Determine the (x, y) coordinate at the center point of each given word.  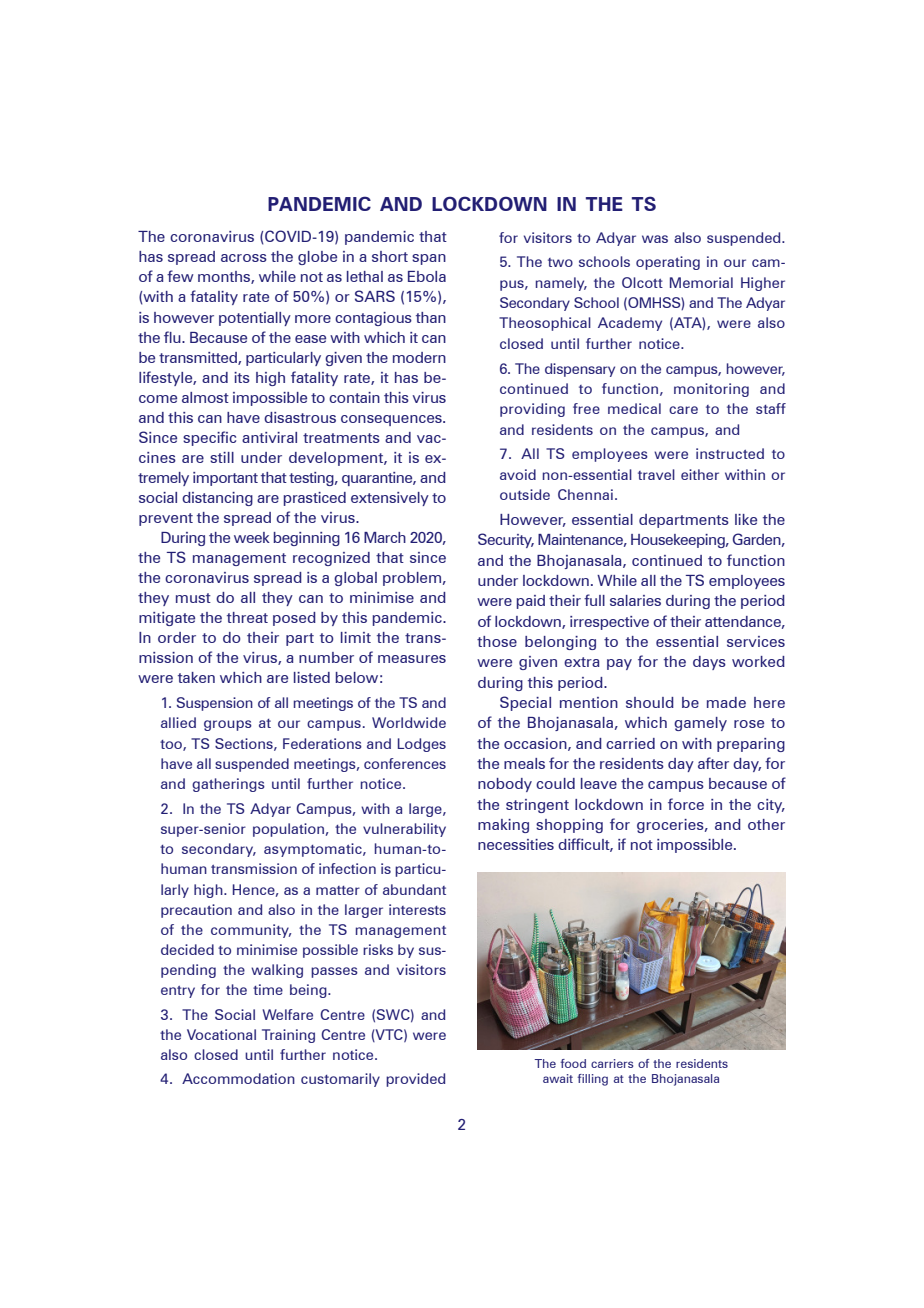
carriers (612, 1063)
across (244, 258)
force (686, 804)
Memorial (701, 282)
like (746, 519)
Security (506, 540)
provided (415, 1080)
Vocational (221, 1034)
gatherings (228, 785)
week (252, 537)
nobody (505, 785)
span (429, 259)
